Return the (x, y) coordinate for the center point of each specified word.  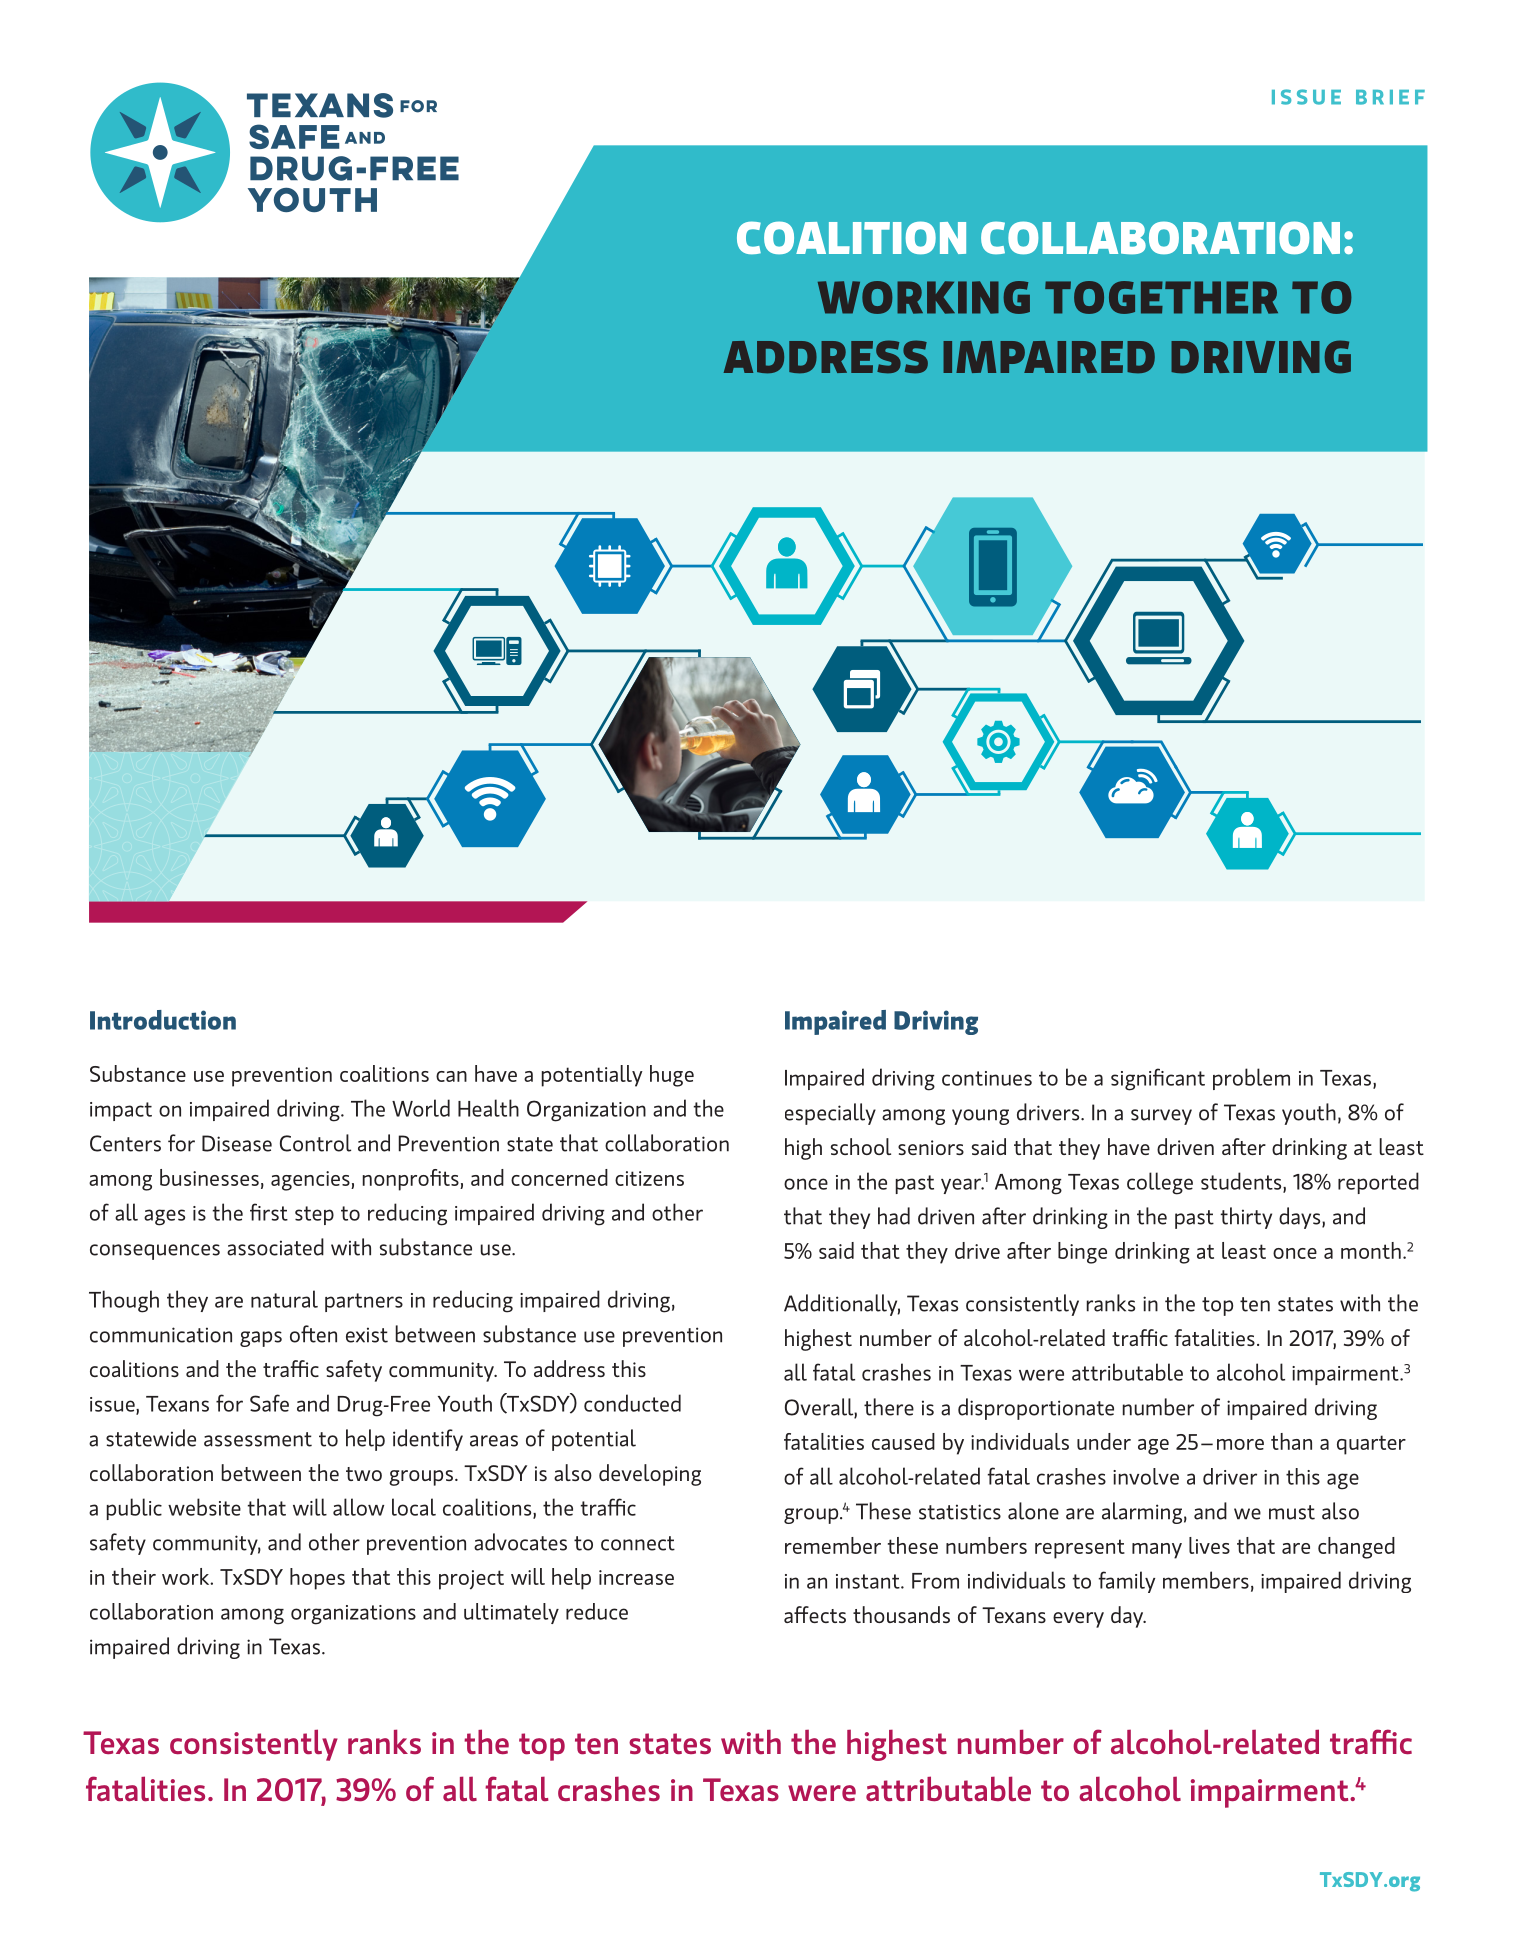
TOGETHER (1161, 297)
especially (830, 1114)
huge (672, 1076)
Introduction (163, 1020)
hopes (317, 1579)
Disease (237, 1143)
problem (1251, 1079)
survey (1161, 1117)
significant (1158, 1079)
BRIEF (1390, 97)
